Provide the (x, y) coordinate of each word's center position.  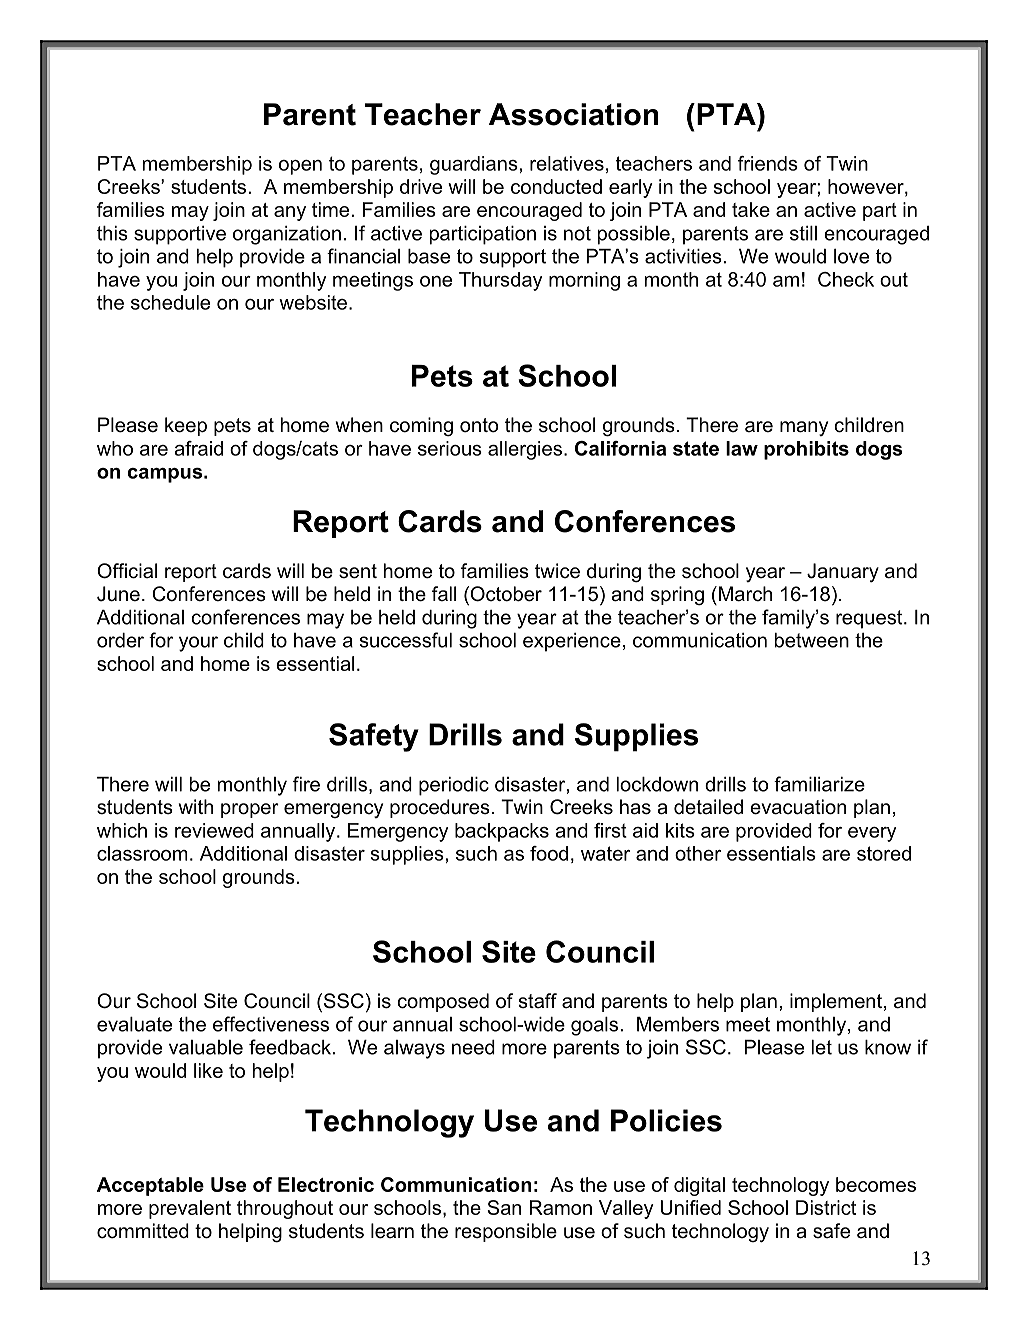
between (812, 640)
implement (836, 1002)
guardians (475, 165)
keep (186, 426)
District (826, 1207)
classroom (142, 853)
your (198, 644)
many (804, 428)
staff (538, 1001)
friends (768, 163)
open (300, 167)
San (504, 1207)
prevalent (190, 1209)
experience (572, 642)
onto (479, 425)
